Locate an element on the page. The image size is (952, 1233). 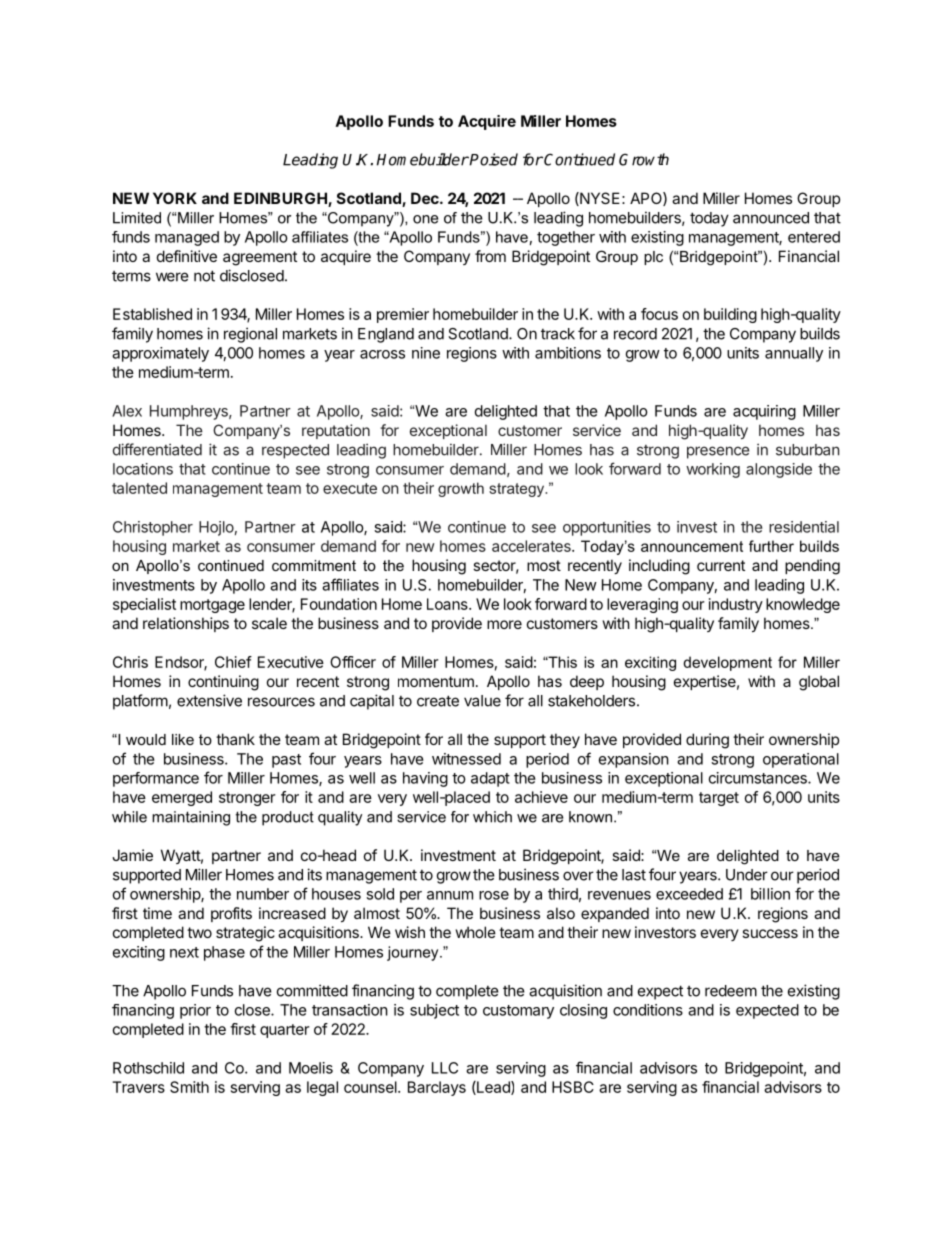
industry is located at coordinates (736, 605).
